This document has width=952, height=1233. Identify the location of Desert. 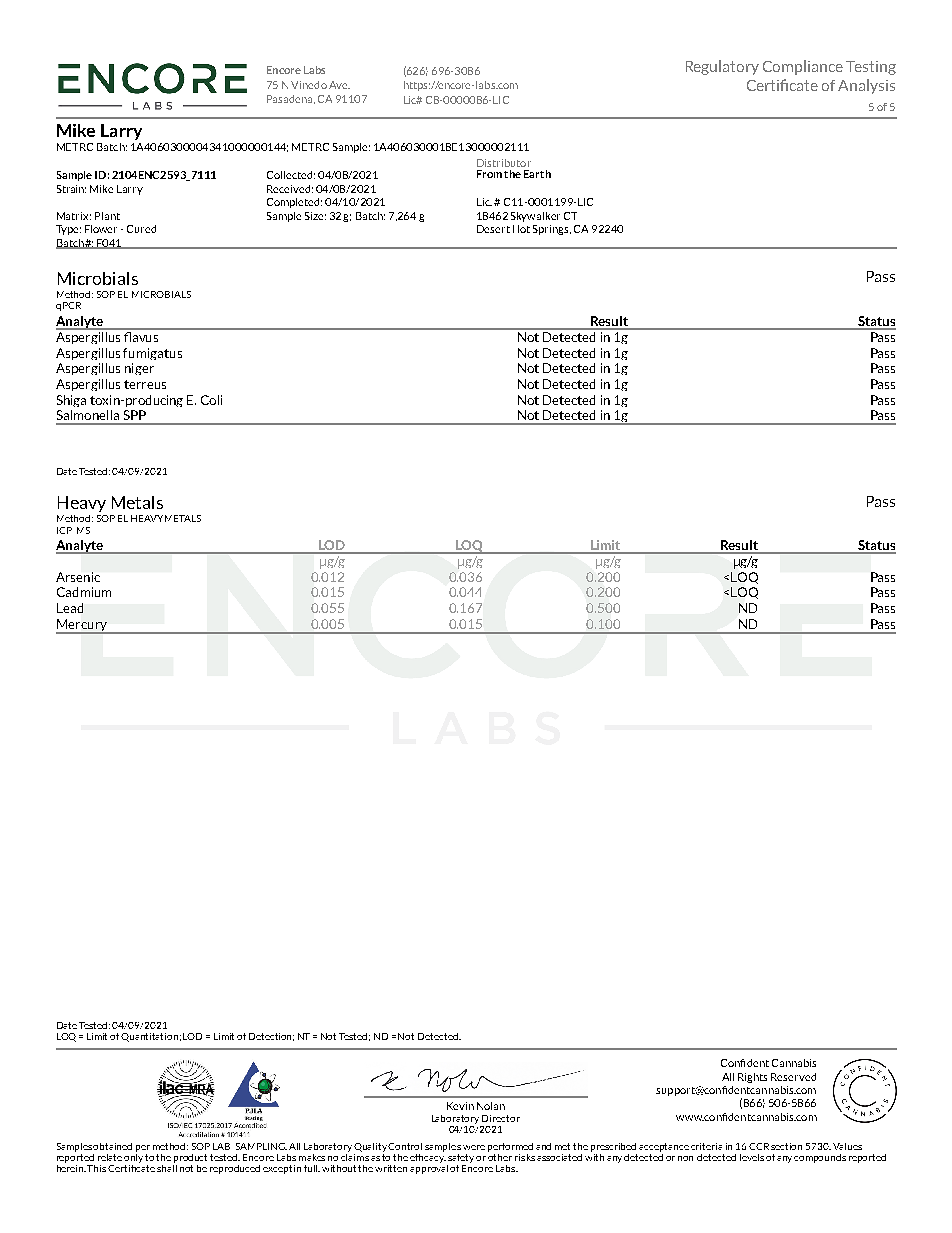
(493, 229).
